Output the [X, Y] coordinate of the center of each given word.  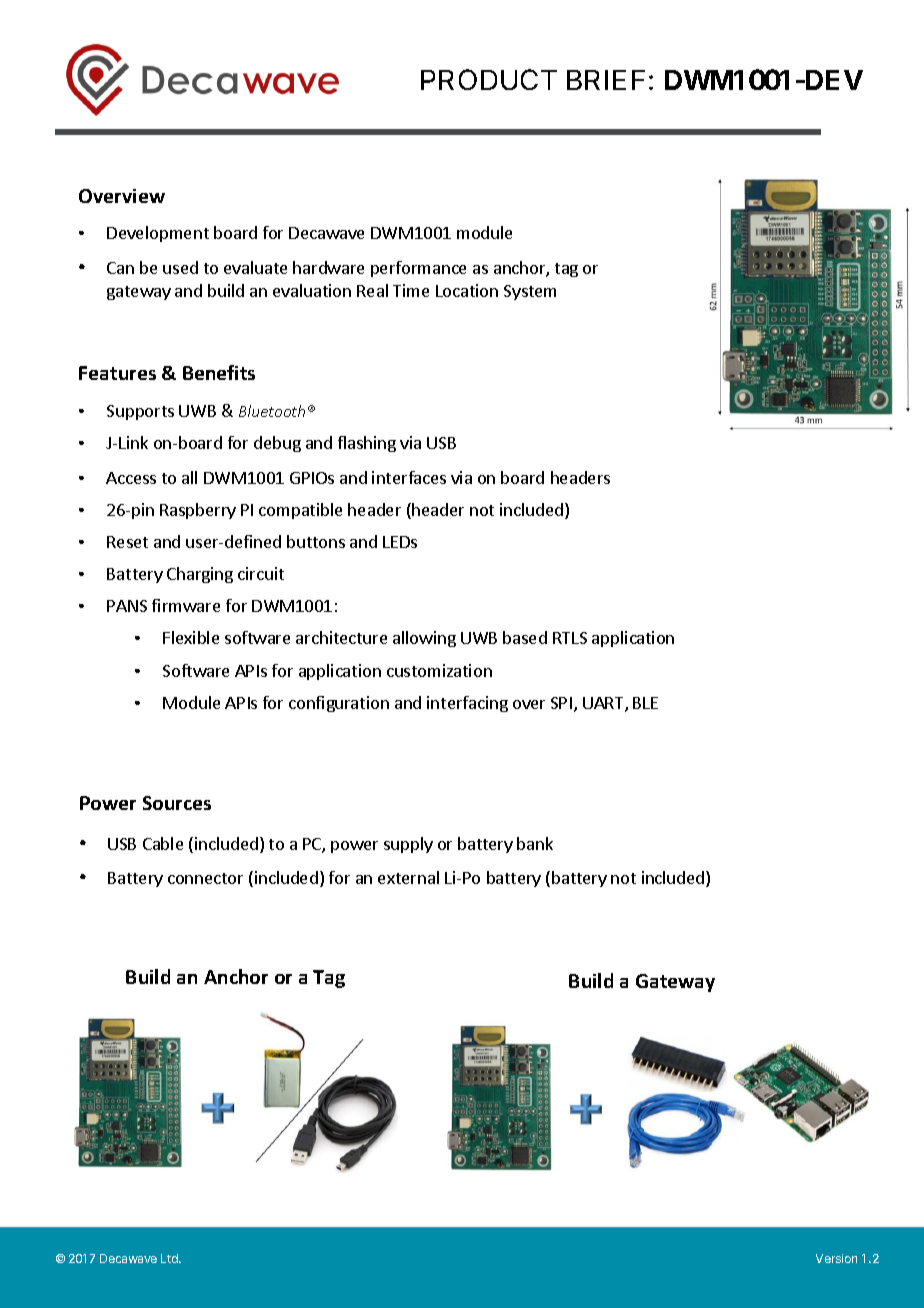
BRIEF [606, 80]
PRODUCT [489, 79]
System [530, 292]
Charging [200, 575]
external [408, 877]
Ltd [170, 1258]
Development [158, 234]
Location [467, 290]
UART [604, 704]
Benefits [219, 372]
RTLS [570, 638]
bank [535, 843]
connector [205, 878]
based [525, 637]
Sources [177, 803]
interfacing [467, 704]
